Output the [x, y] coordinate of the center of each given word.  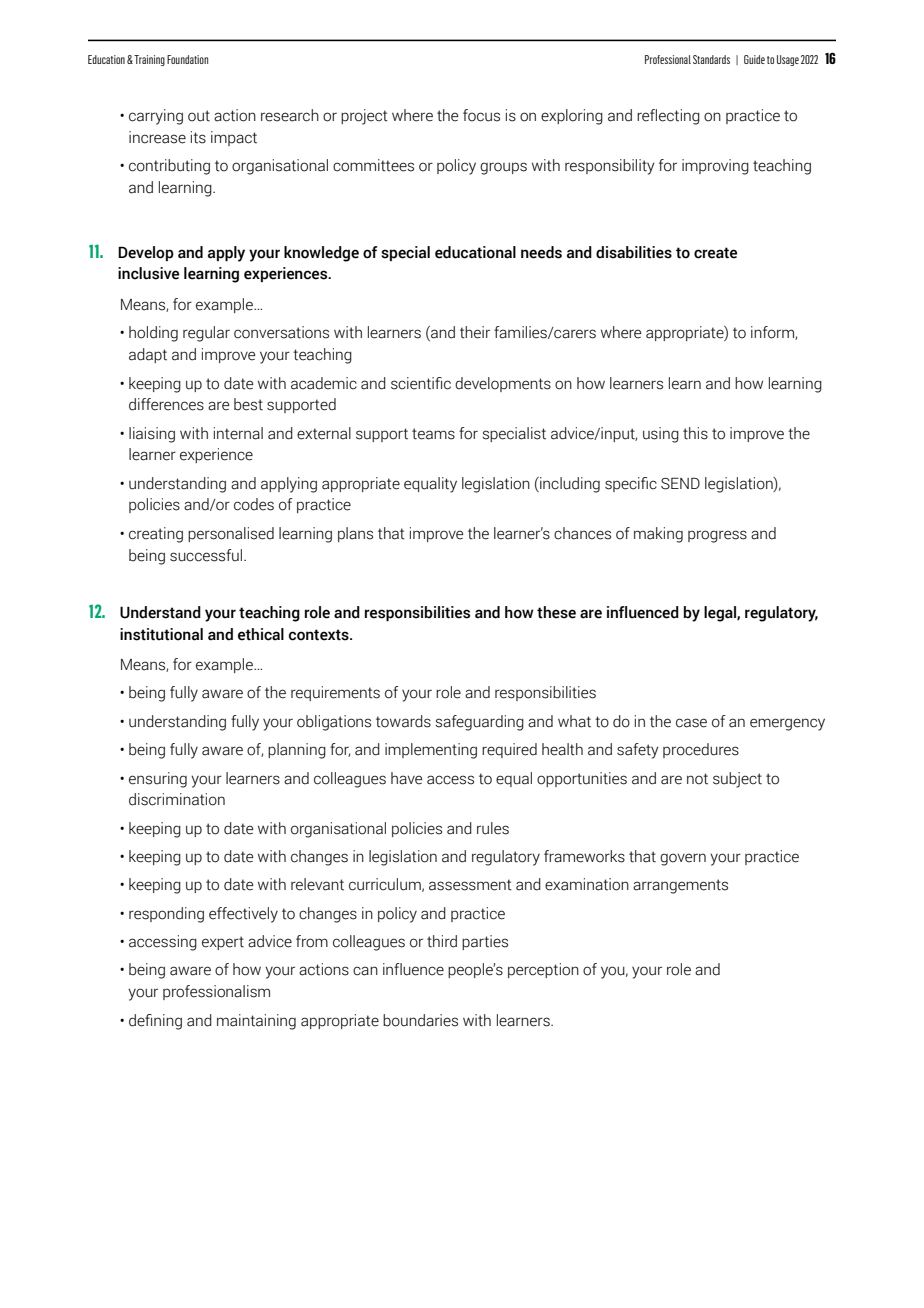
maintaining [256, 1022]
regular [206, 334]
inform [773, 333]
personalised [231, 534]
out [199, 116]
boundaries [420, 1020]
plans [355, 534]
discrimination [177, 799]
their [475, 332]
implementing [431, 751]
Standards [711, 59]
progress [717, 536]
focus [481, 115]
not [697, 779]
